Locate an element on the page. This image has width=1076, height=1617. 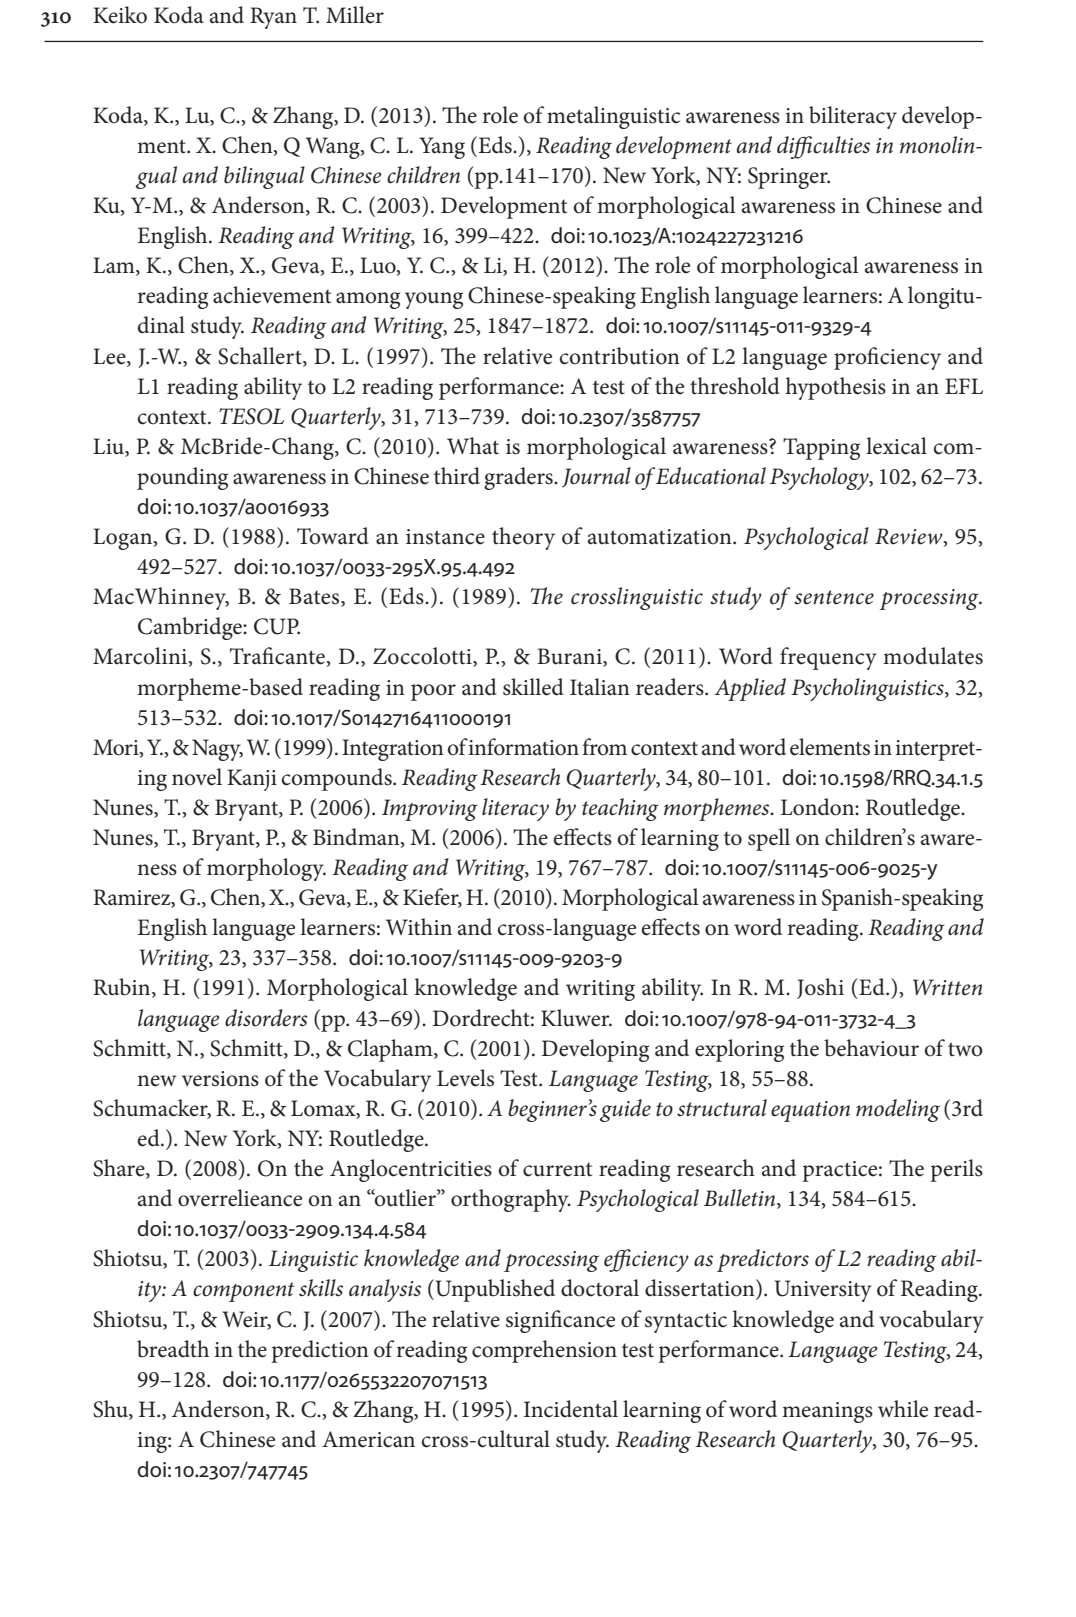
difficulties is located at coordinates (823, 147).
